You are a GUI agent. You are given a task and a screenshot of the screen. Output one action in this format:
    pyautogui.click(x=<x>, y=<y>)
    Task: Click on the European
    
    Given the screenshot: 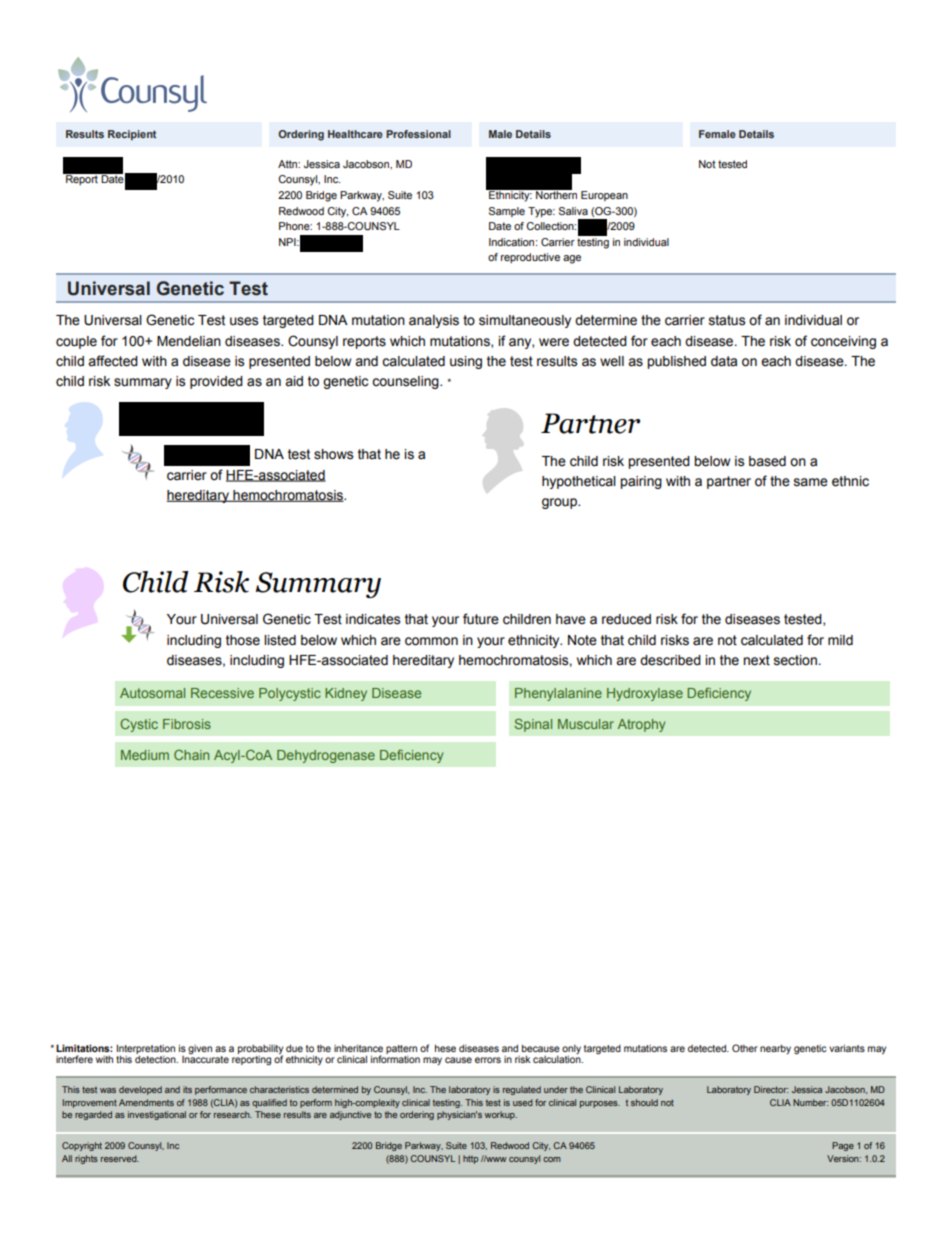 What is the action you would take?
    pyautogui.click(x=604, y=196)
